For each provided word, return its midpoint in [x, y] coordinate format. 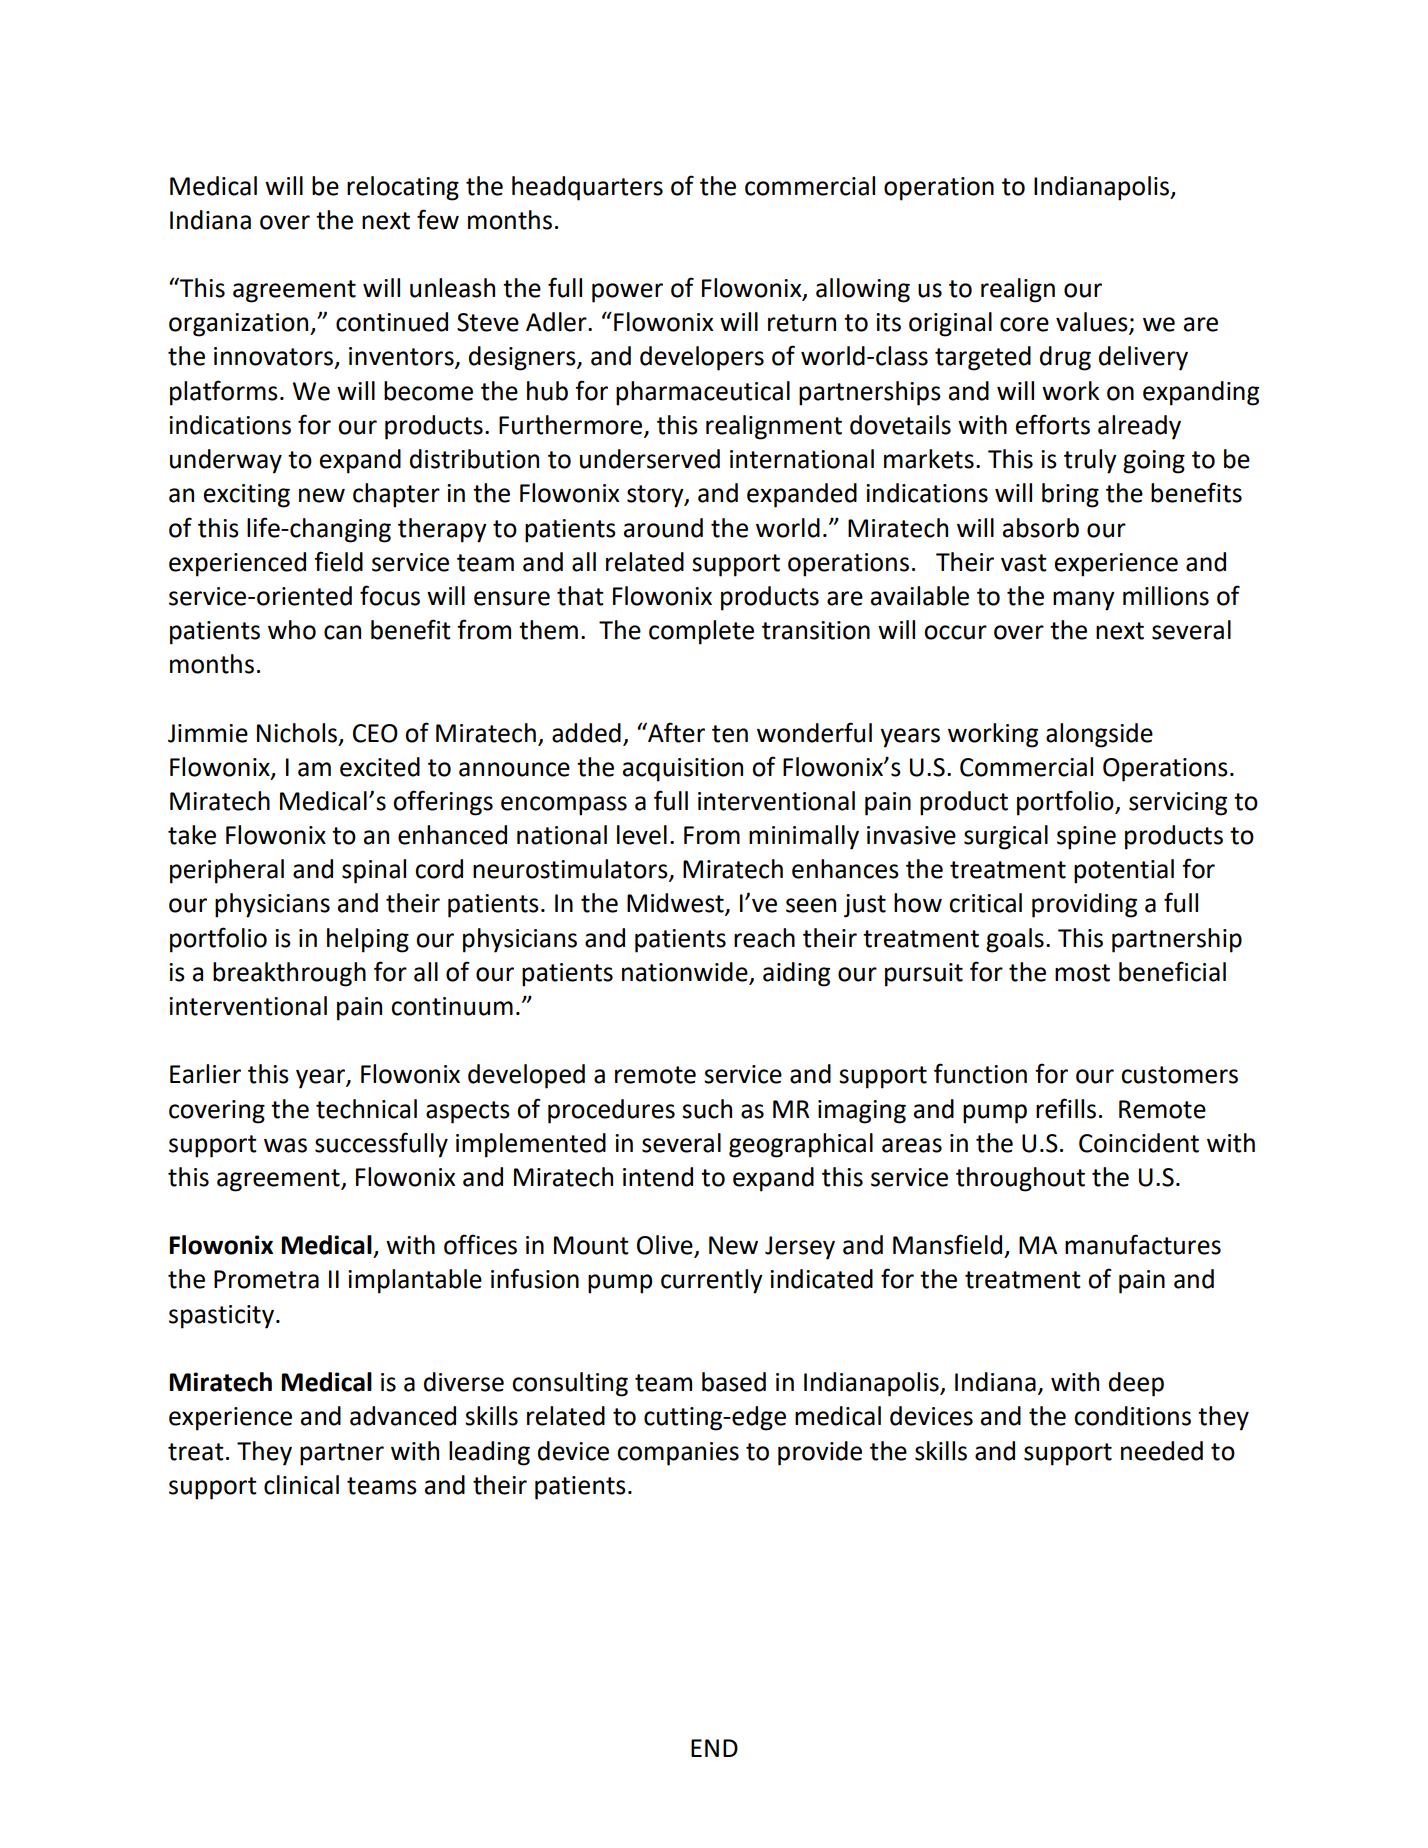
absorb [1041, 528]
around [663, 528]
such [707, 1109]
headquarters [587, 188]
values [1093, 323]
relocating [403, 188]
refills [1066, 1108]
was [285, 1145]
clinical [301, 1485]
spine [1086, 838]
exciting [247, 496]
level [642, 835]
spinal [374, 871]
